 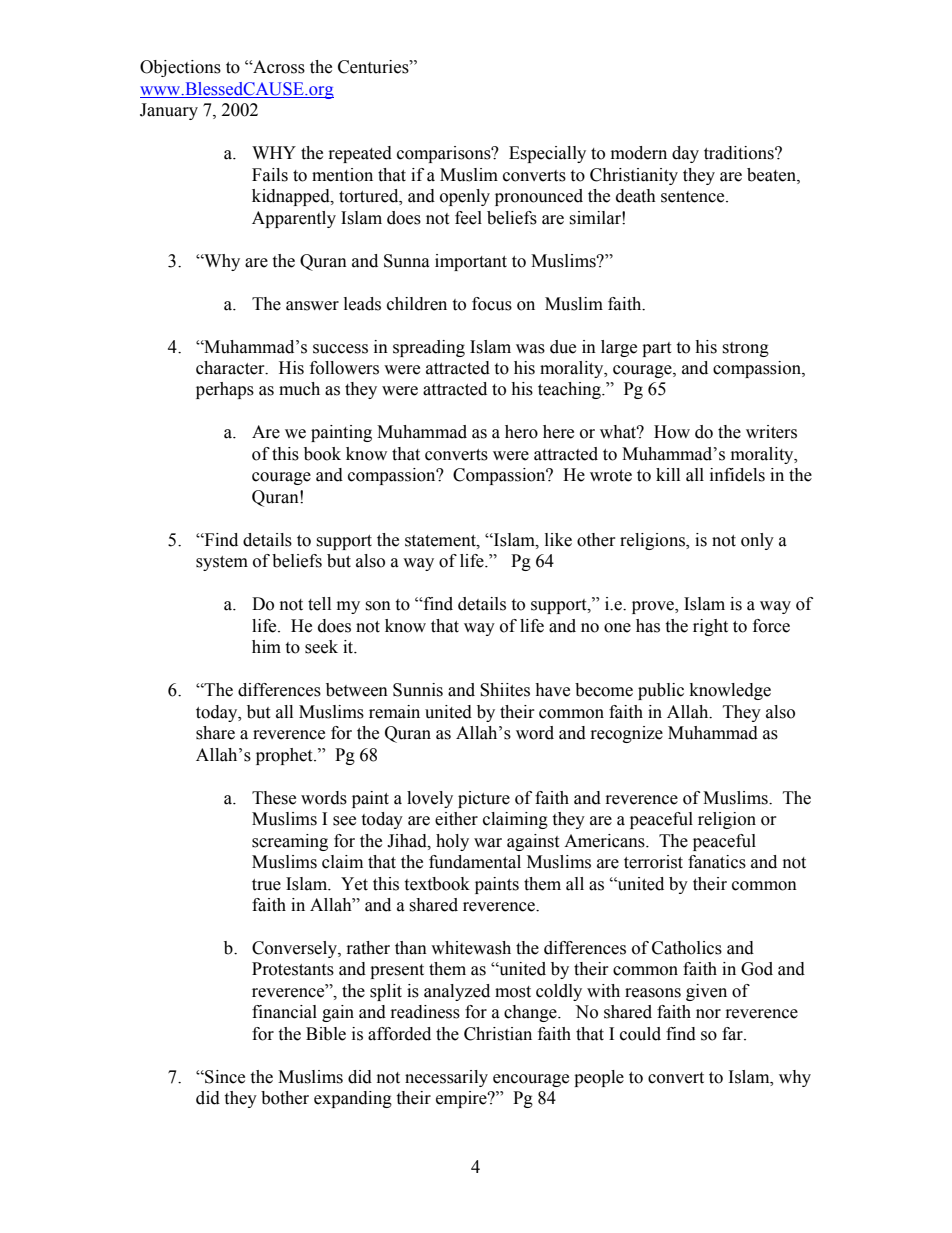 I want to click on modern, so click(x=639, y=153).
